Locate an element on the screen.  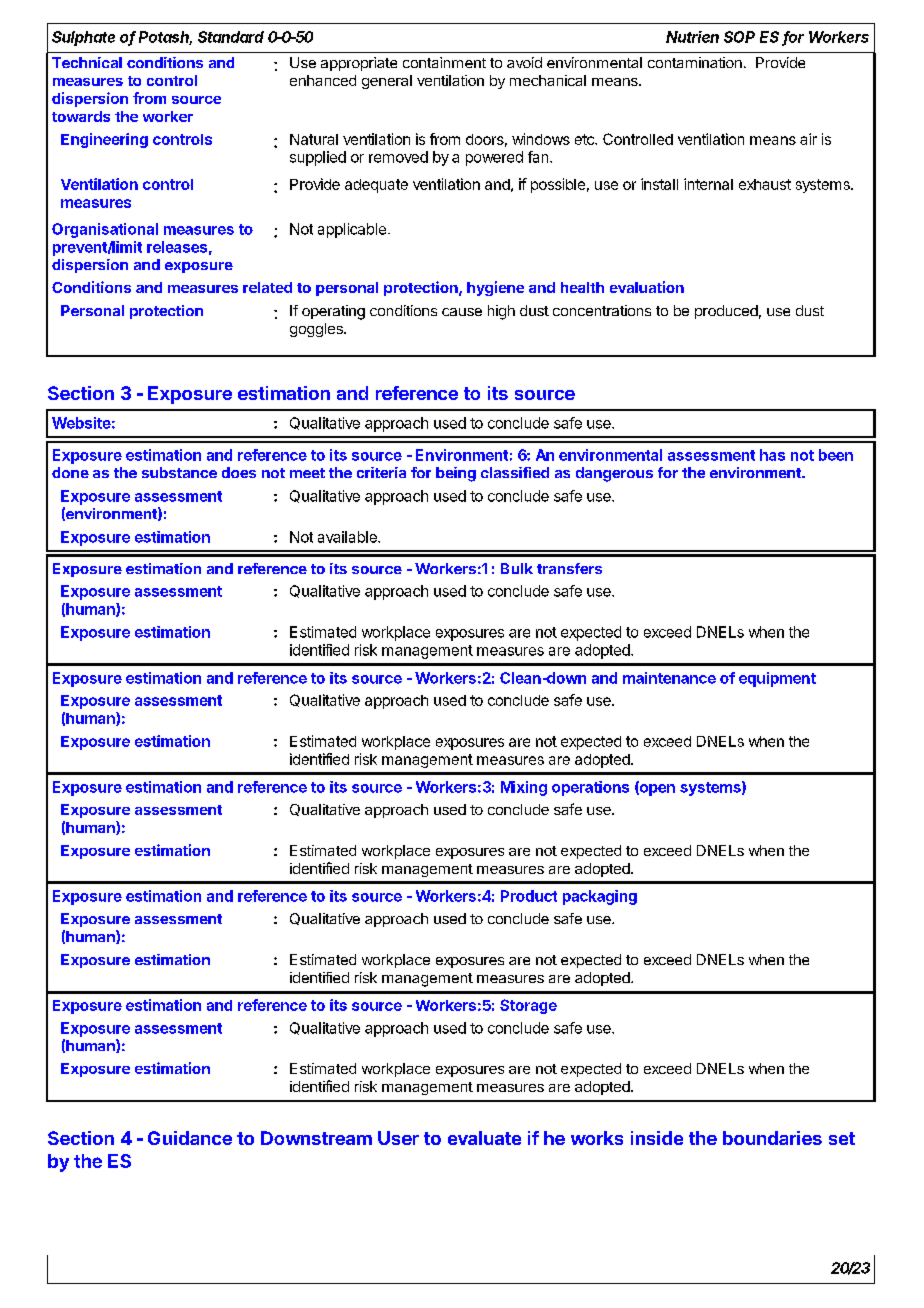
substance is located at coordinates (179, 472).
